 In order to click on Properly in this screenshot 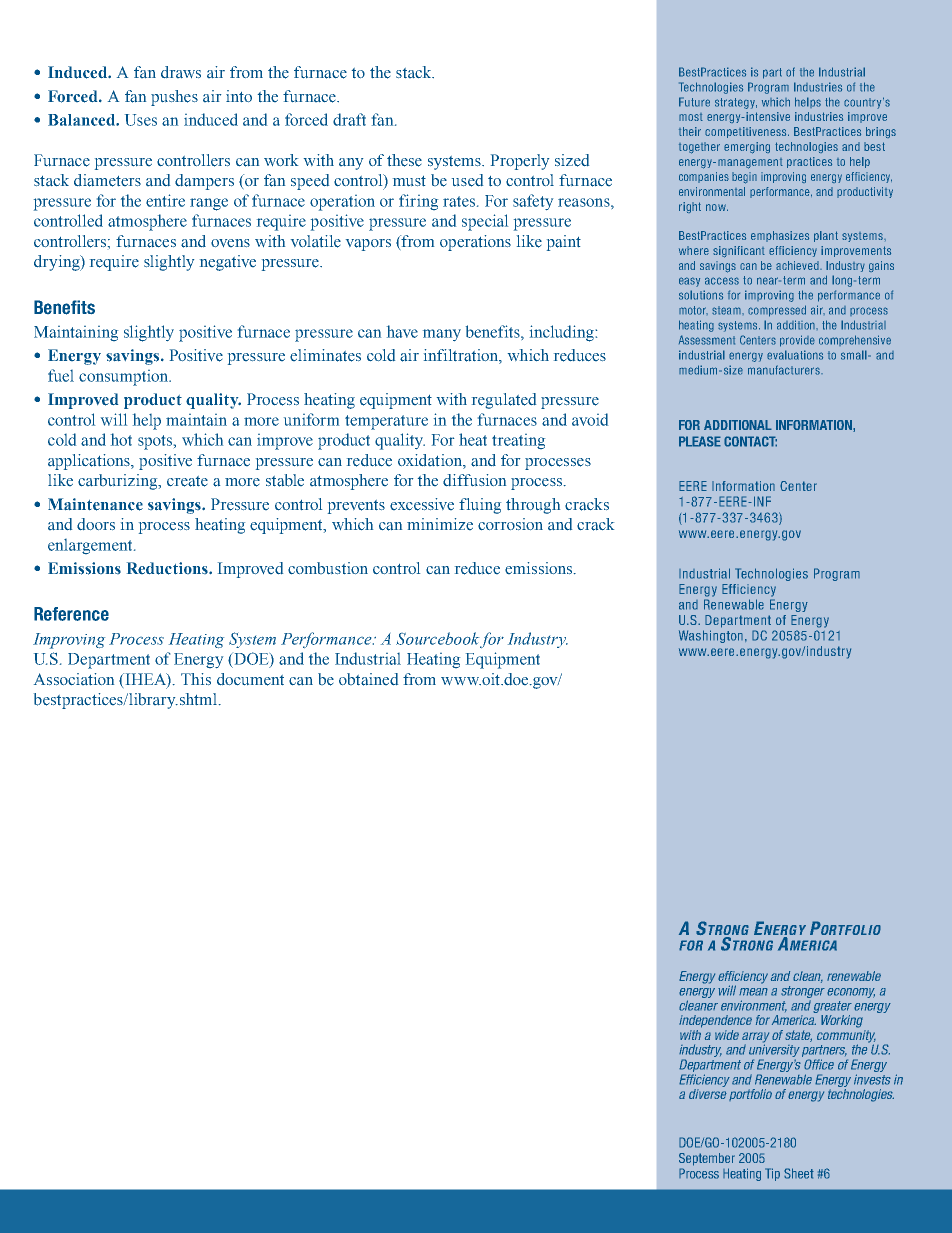, I will do `click(520, 162)`.
